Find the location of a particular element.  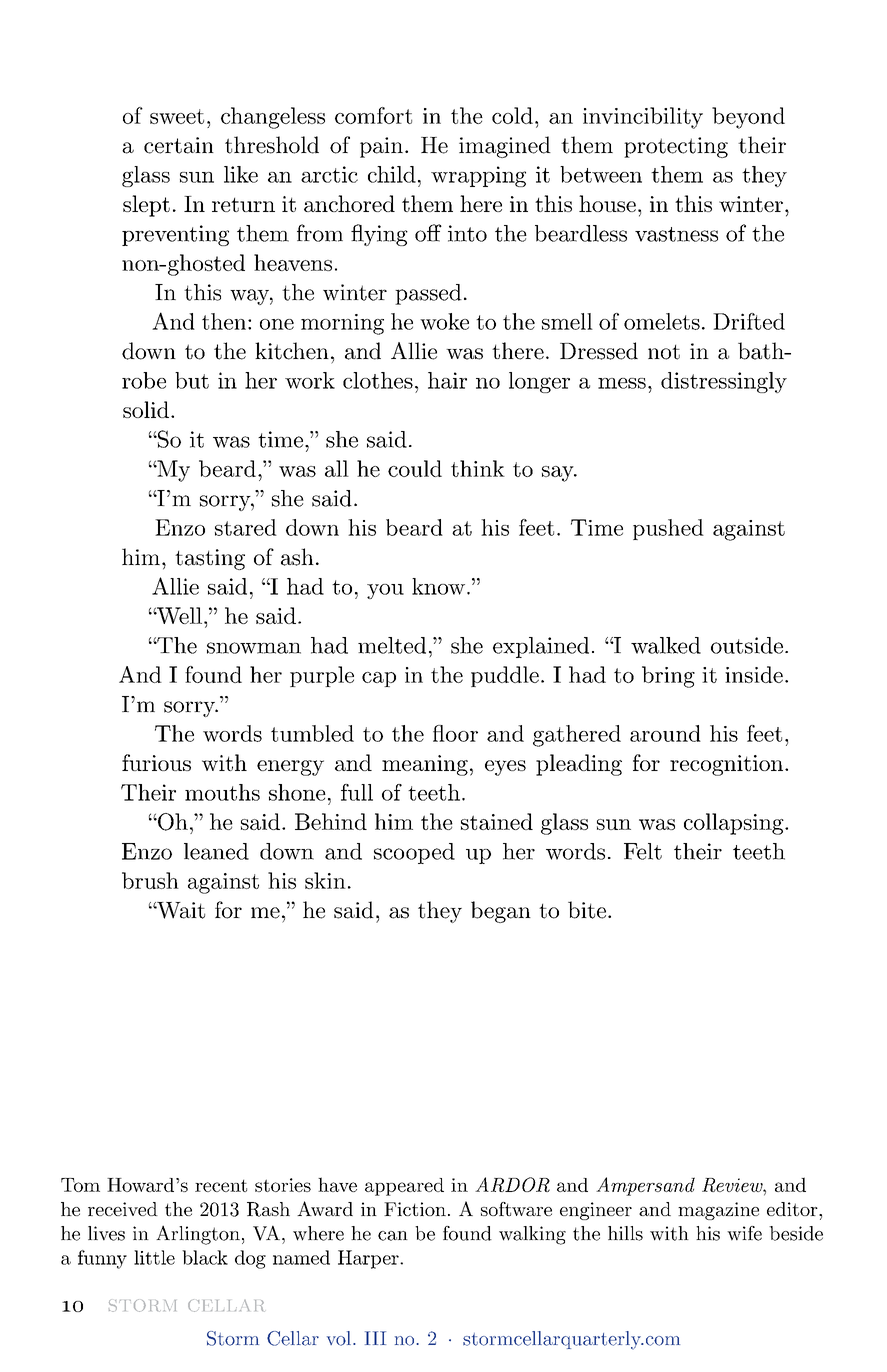

wrapping is located at coordinates (478, 176).
